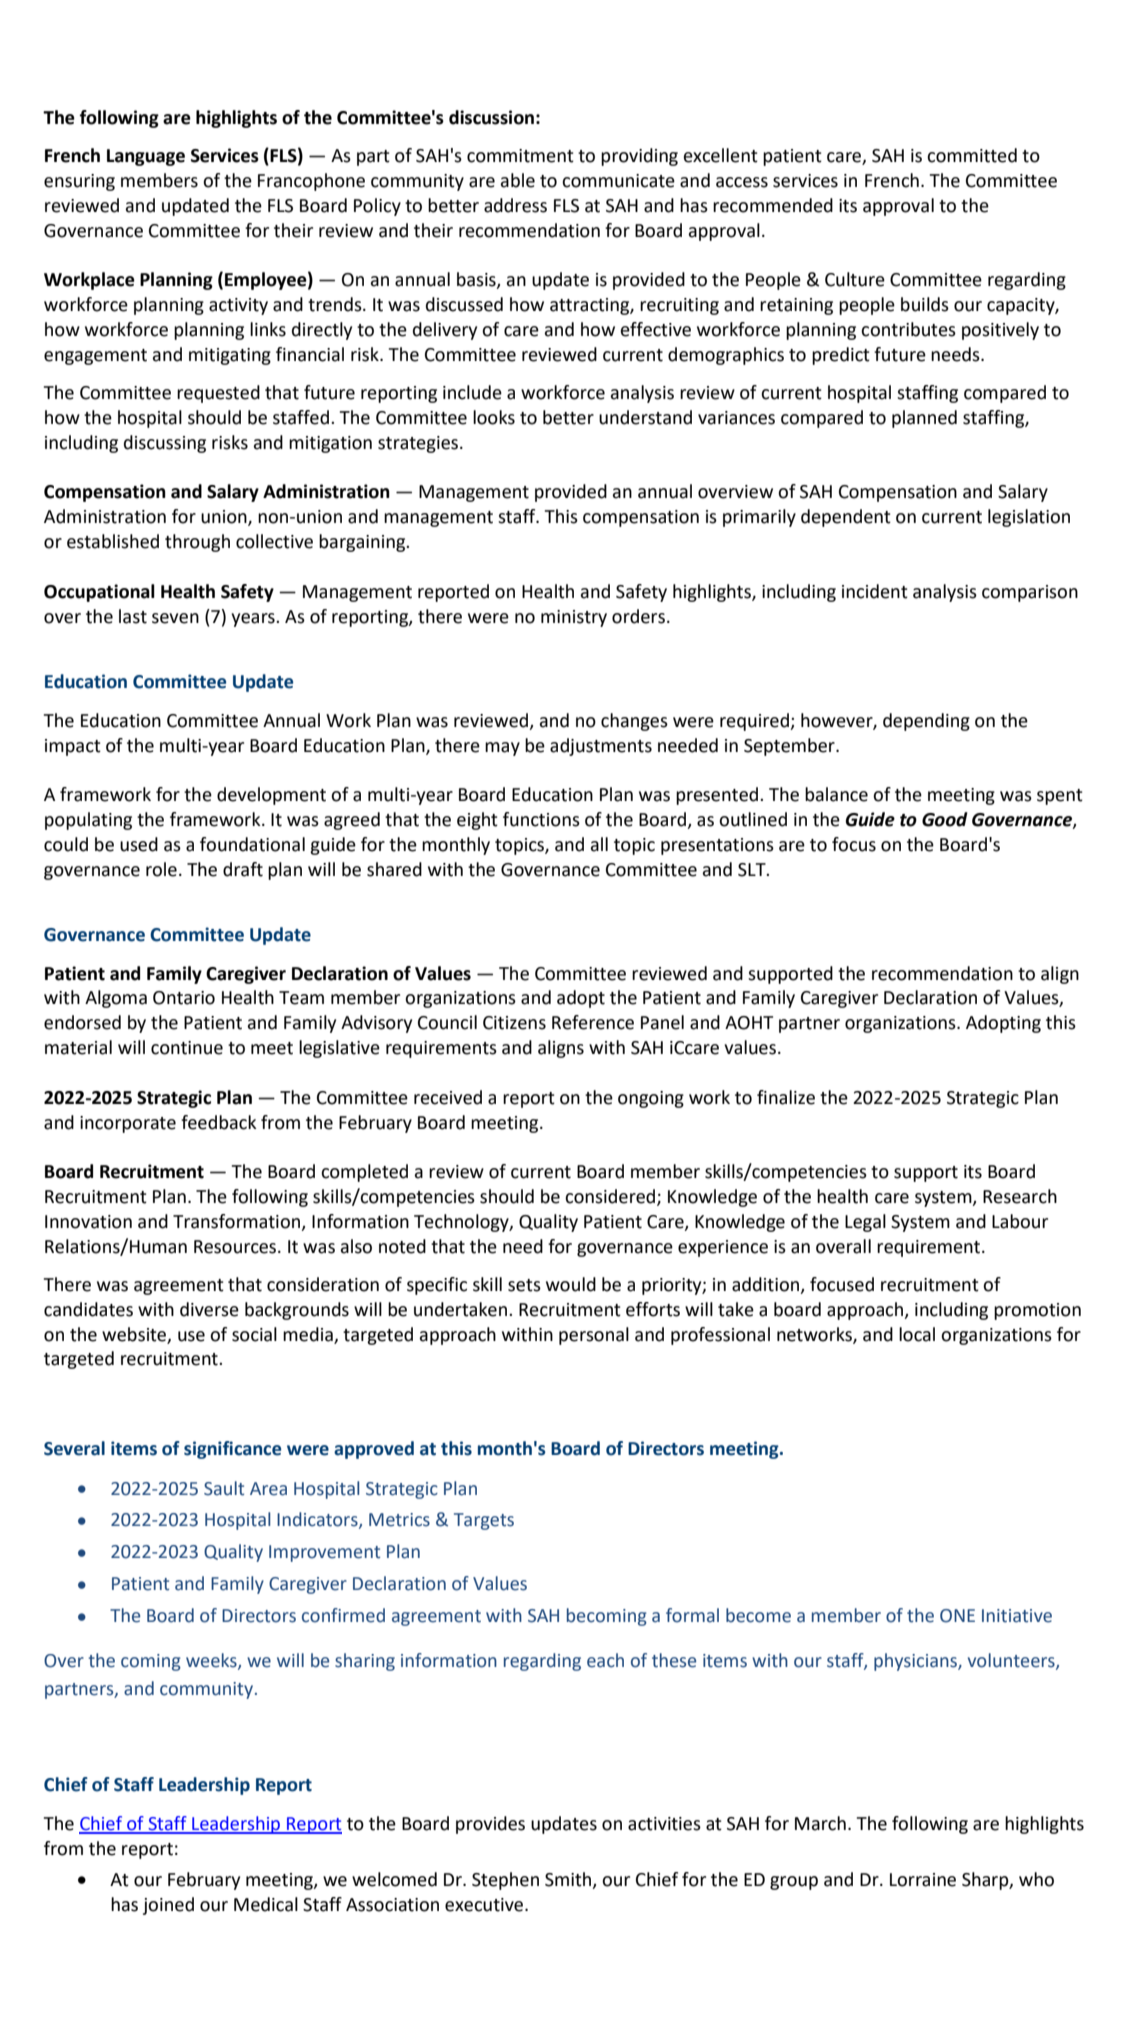 Image resolution: width=1131 pixels, height=2023 pixels. Describe the element at coordinates (917, 1334) in the screenshot. I see `local` at that location.
